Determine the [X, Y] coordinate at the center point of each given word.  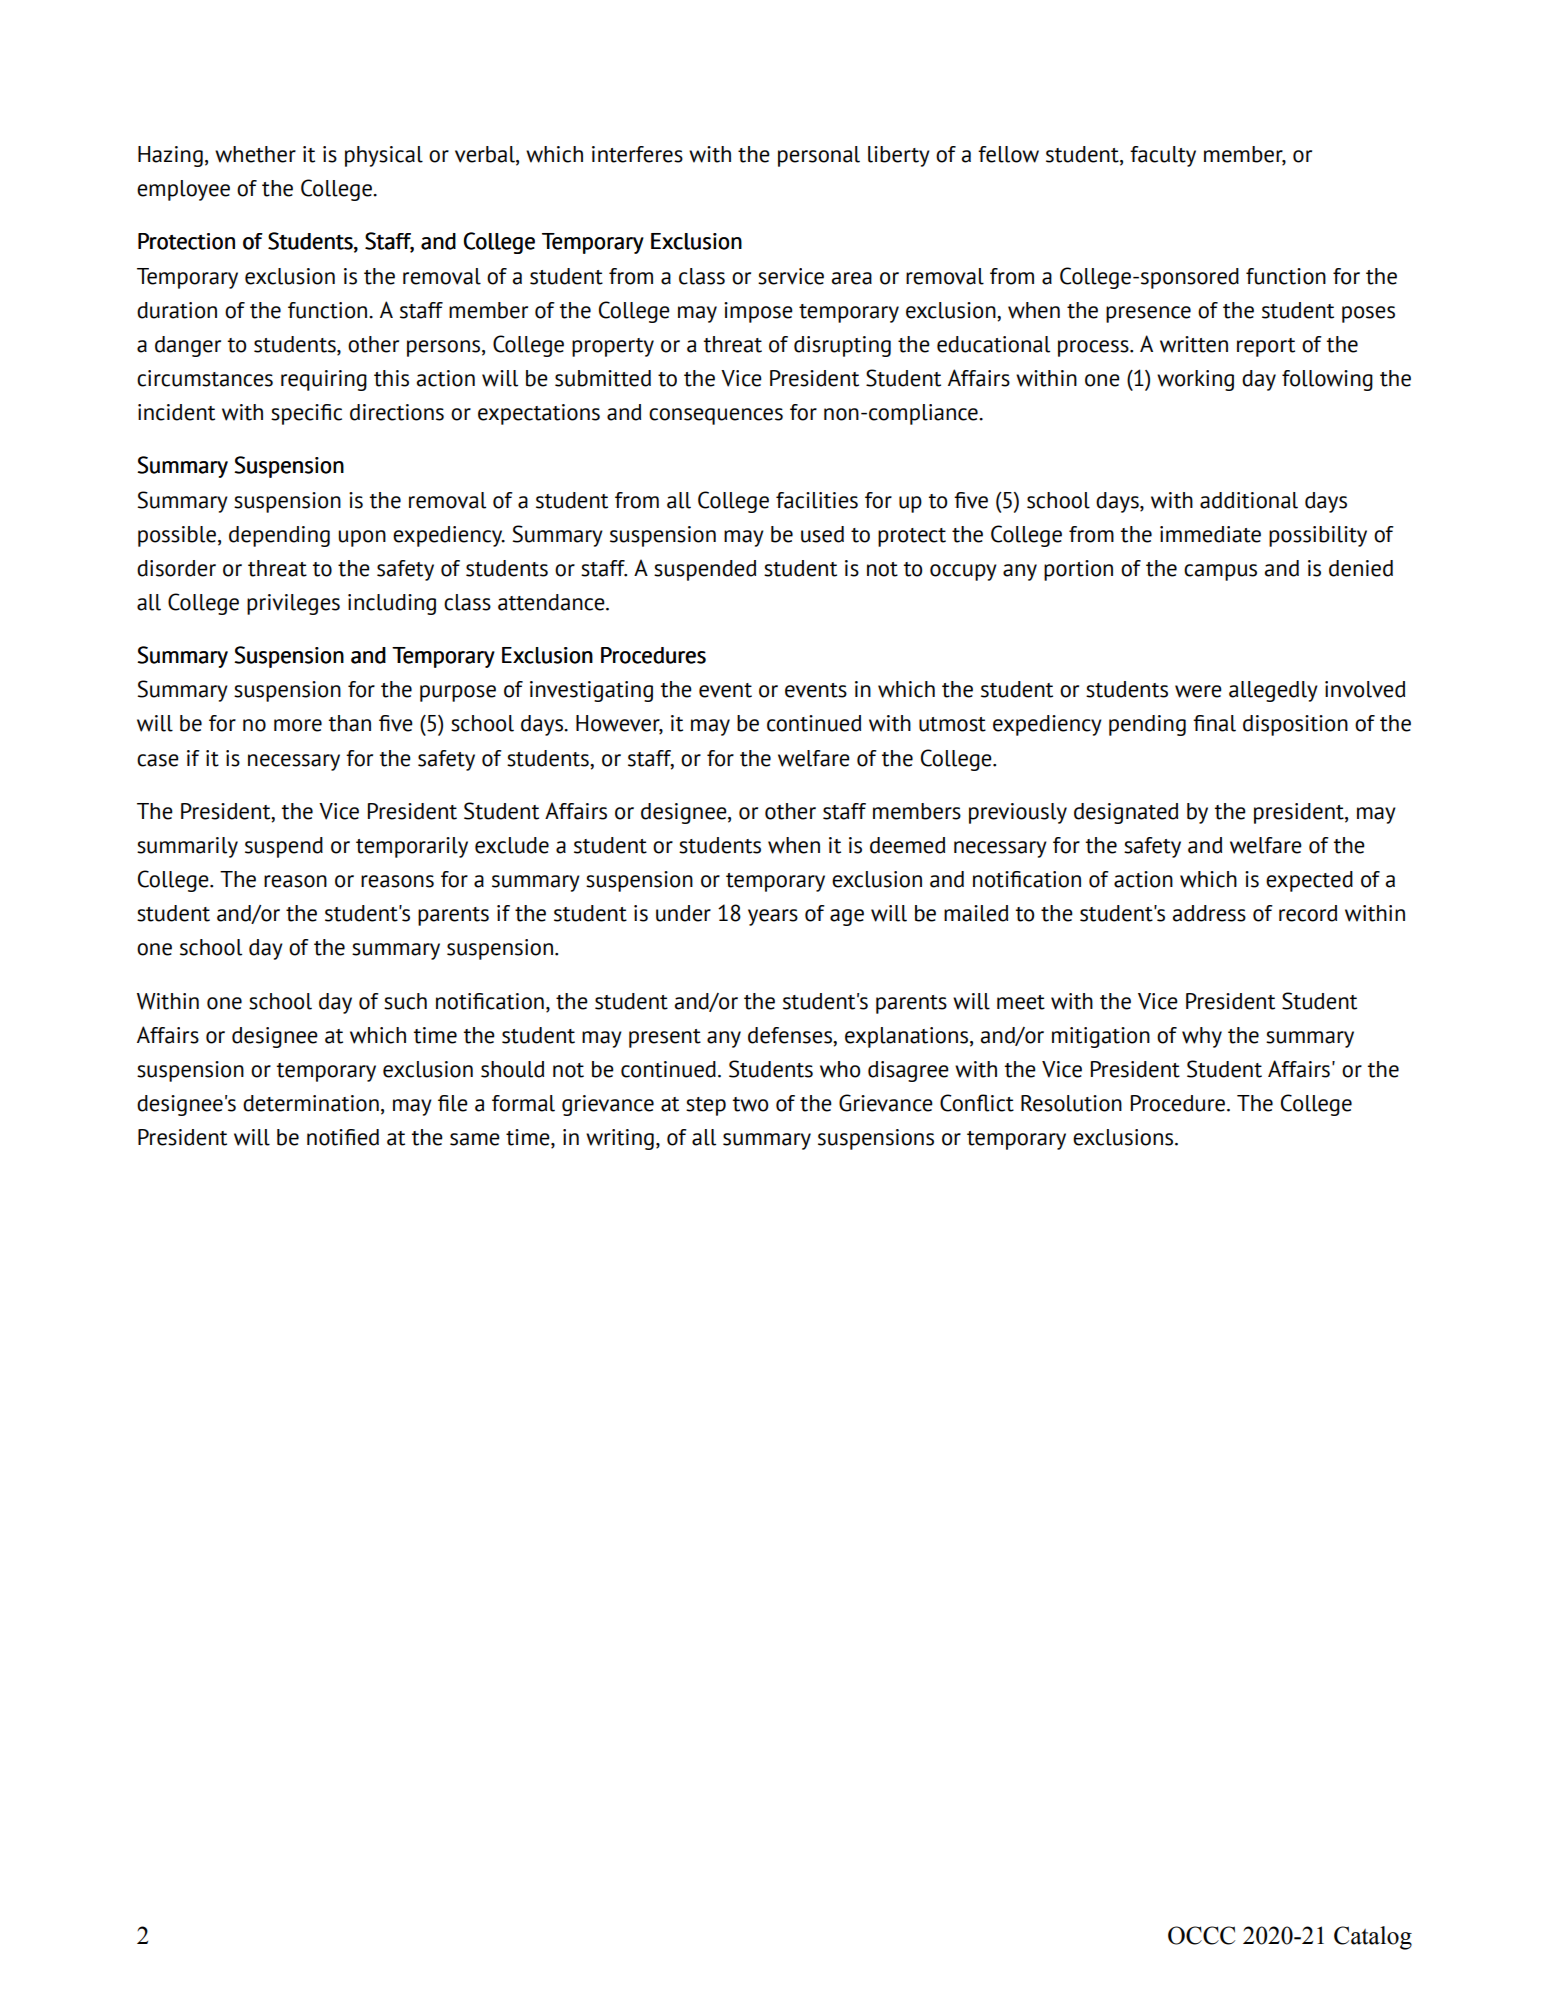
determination [311, 1103]
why [1202, 1037]
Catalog [1373, 1938]
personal [819, 156]
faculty [1163, 156]
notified [343, 1137]
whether [255, 154]
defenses [791, 1035]
